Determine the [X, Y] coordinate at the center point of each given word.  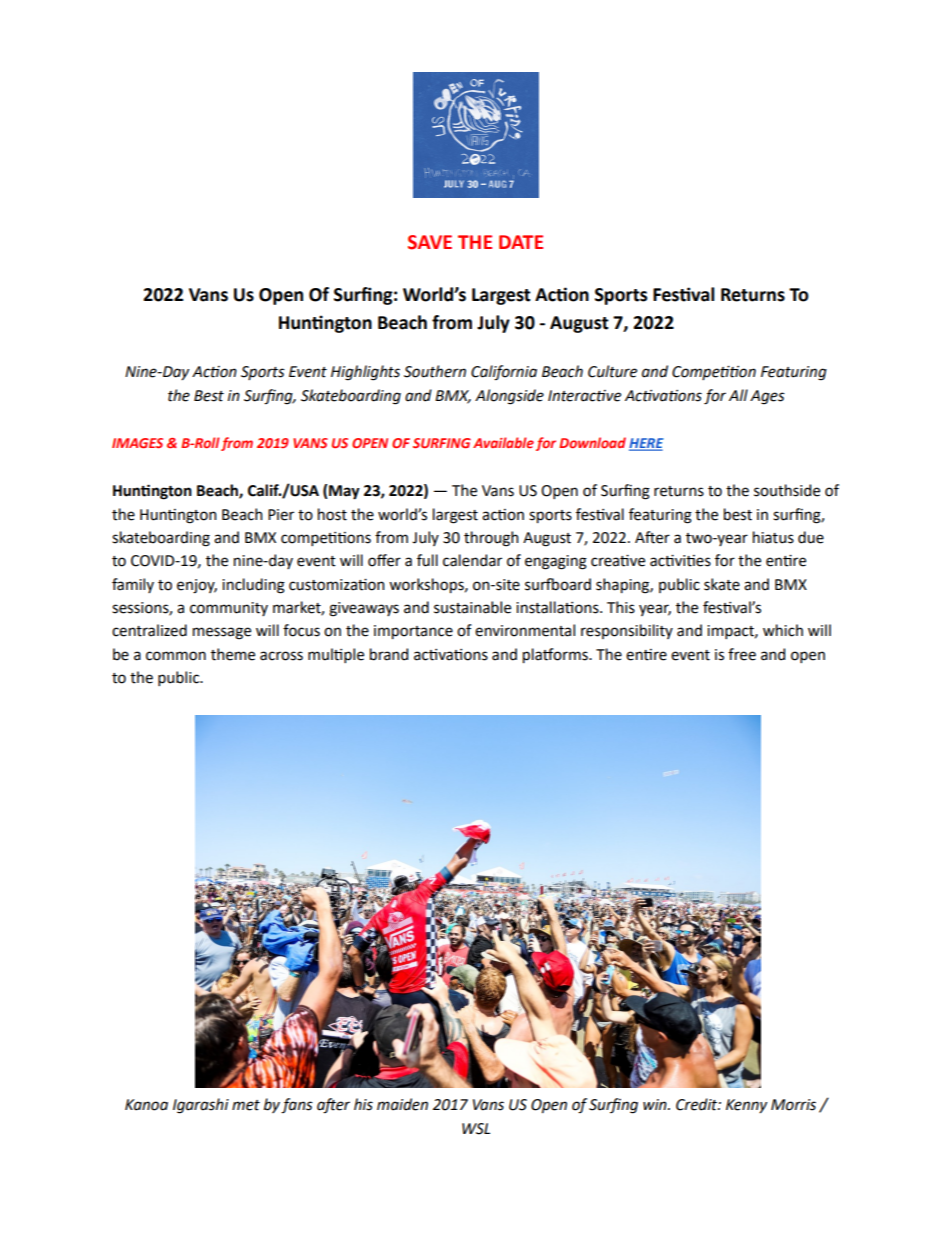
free [742, 654]
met [246, 1105]
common [176, 656]
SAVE [430, 242]
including [253, 586]
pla [533, 655]
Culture [612, 371]
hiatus [773, 537]
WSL [476, 1129]
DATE [521, 242]
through [491, 539]
